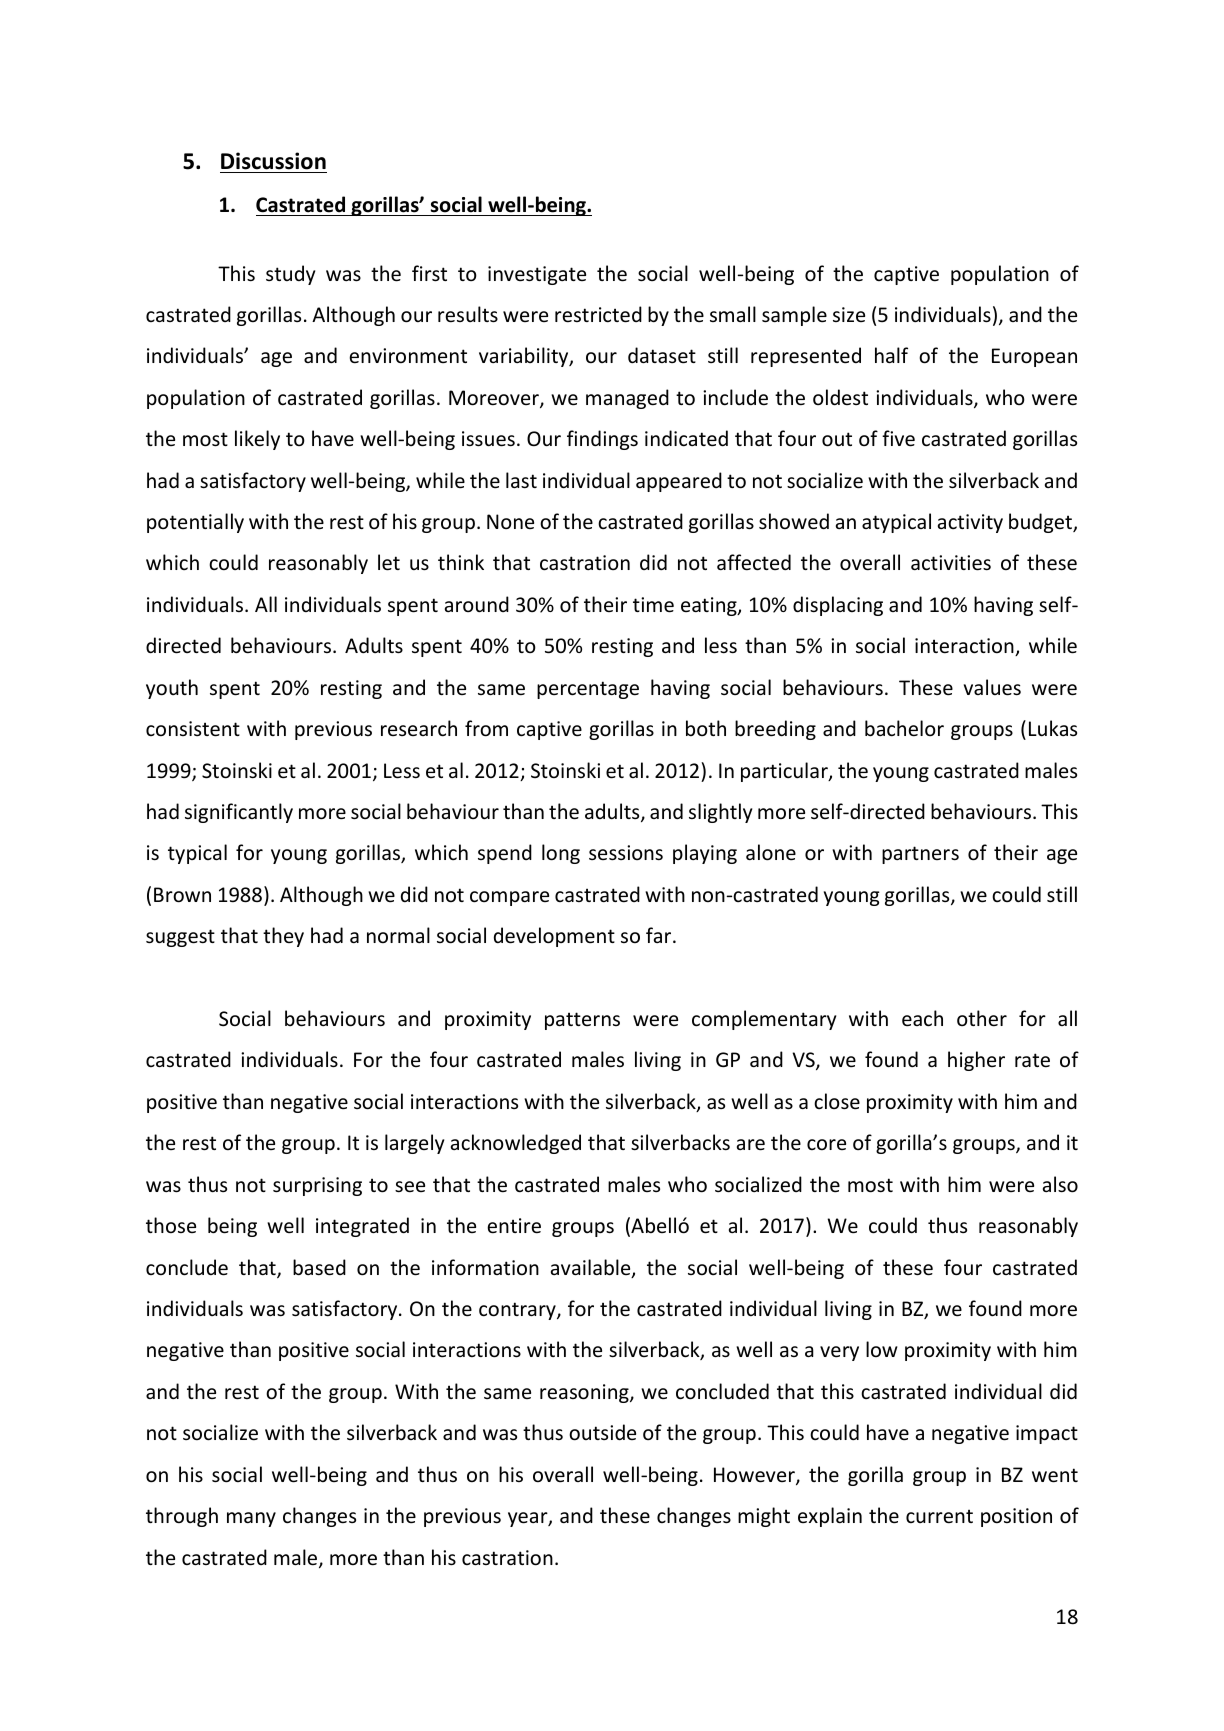 The width and height of the document is (1224, 1731). What do you see at coordinates (172, 689) in the document?
I see `youth` at bounding box center [172, 689].
